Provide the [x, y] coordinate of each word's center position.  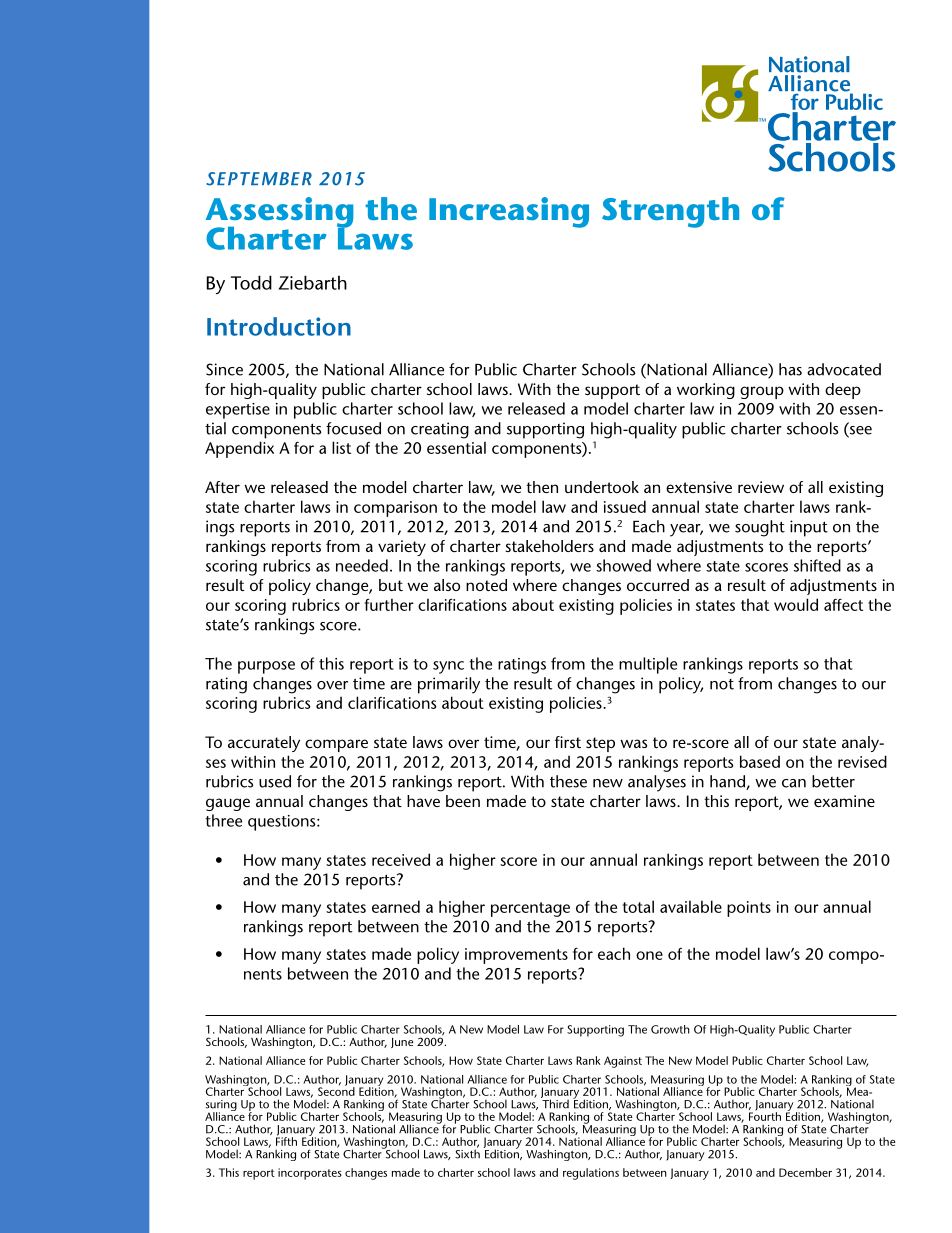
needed [362, 565]
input [809, 528]
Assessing [279, 213]
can [794, 783]
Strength [670, 212]
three [223, 820]
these [568, 781]
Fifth [286, 1140]
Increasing [509, 212]
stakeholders [549, 546]
